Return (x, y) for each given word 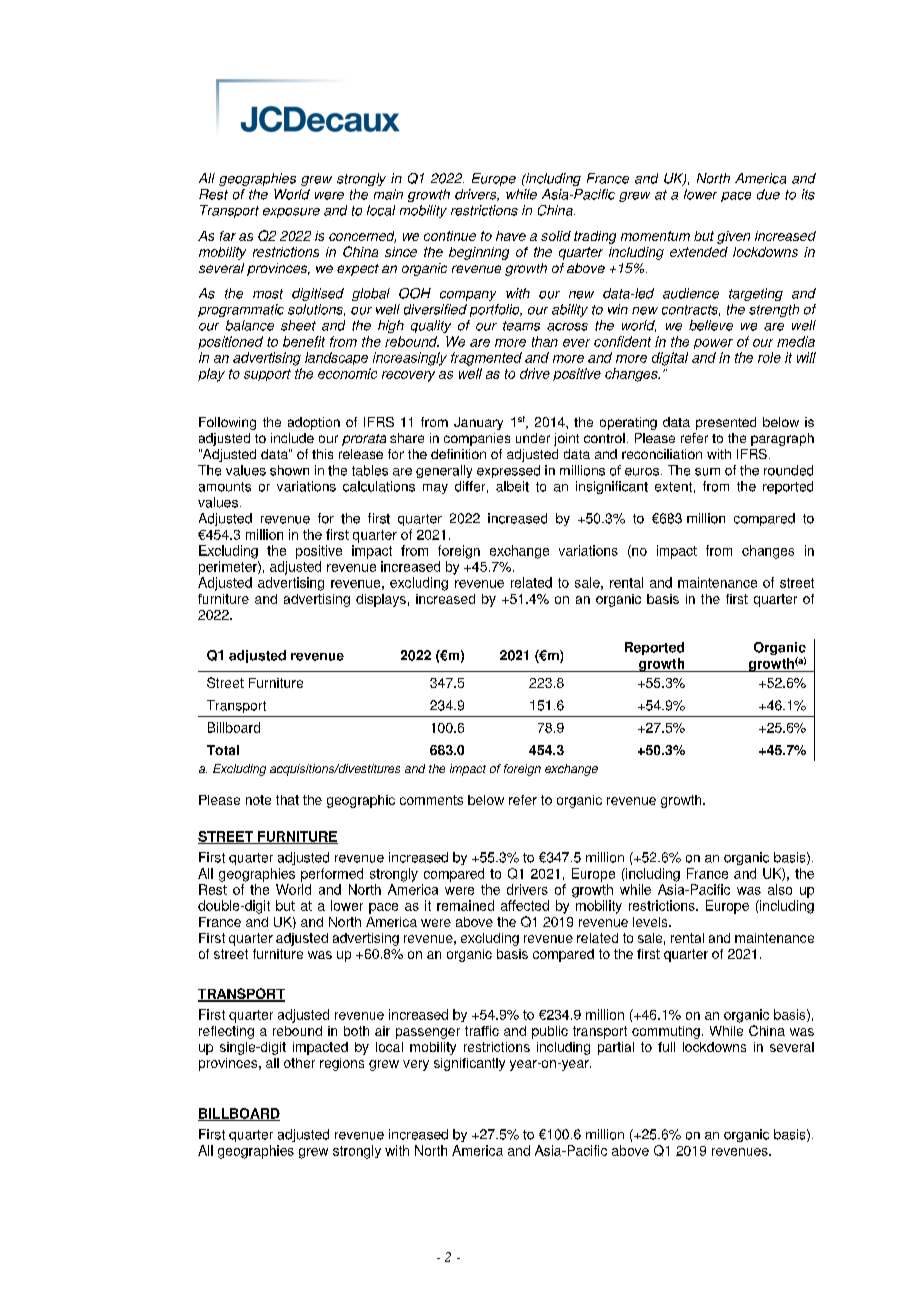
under (533, 438)
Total (223, 750)
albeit (512, 486)
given (733, 237)
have (511, 236)
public (550, 1032)
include (292, 438)
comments (431, 800)
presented (726, 423)
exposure (291, 213)
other (299, 1063)
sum (707, 472)
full (666, 1047)
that (287, 800)
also (780, 889)
